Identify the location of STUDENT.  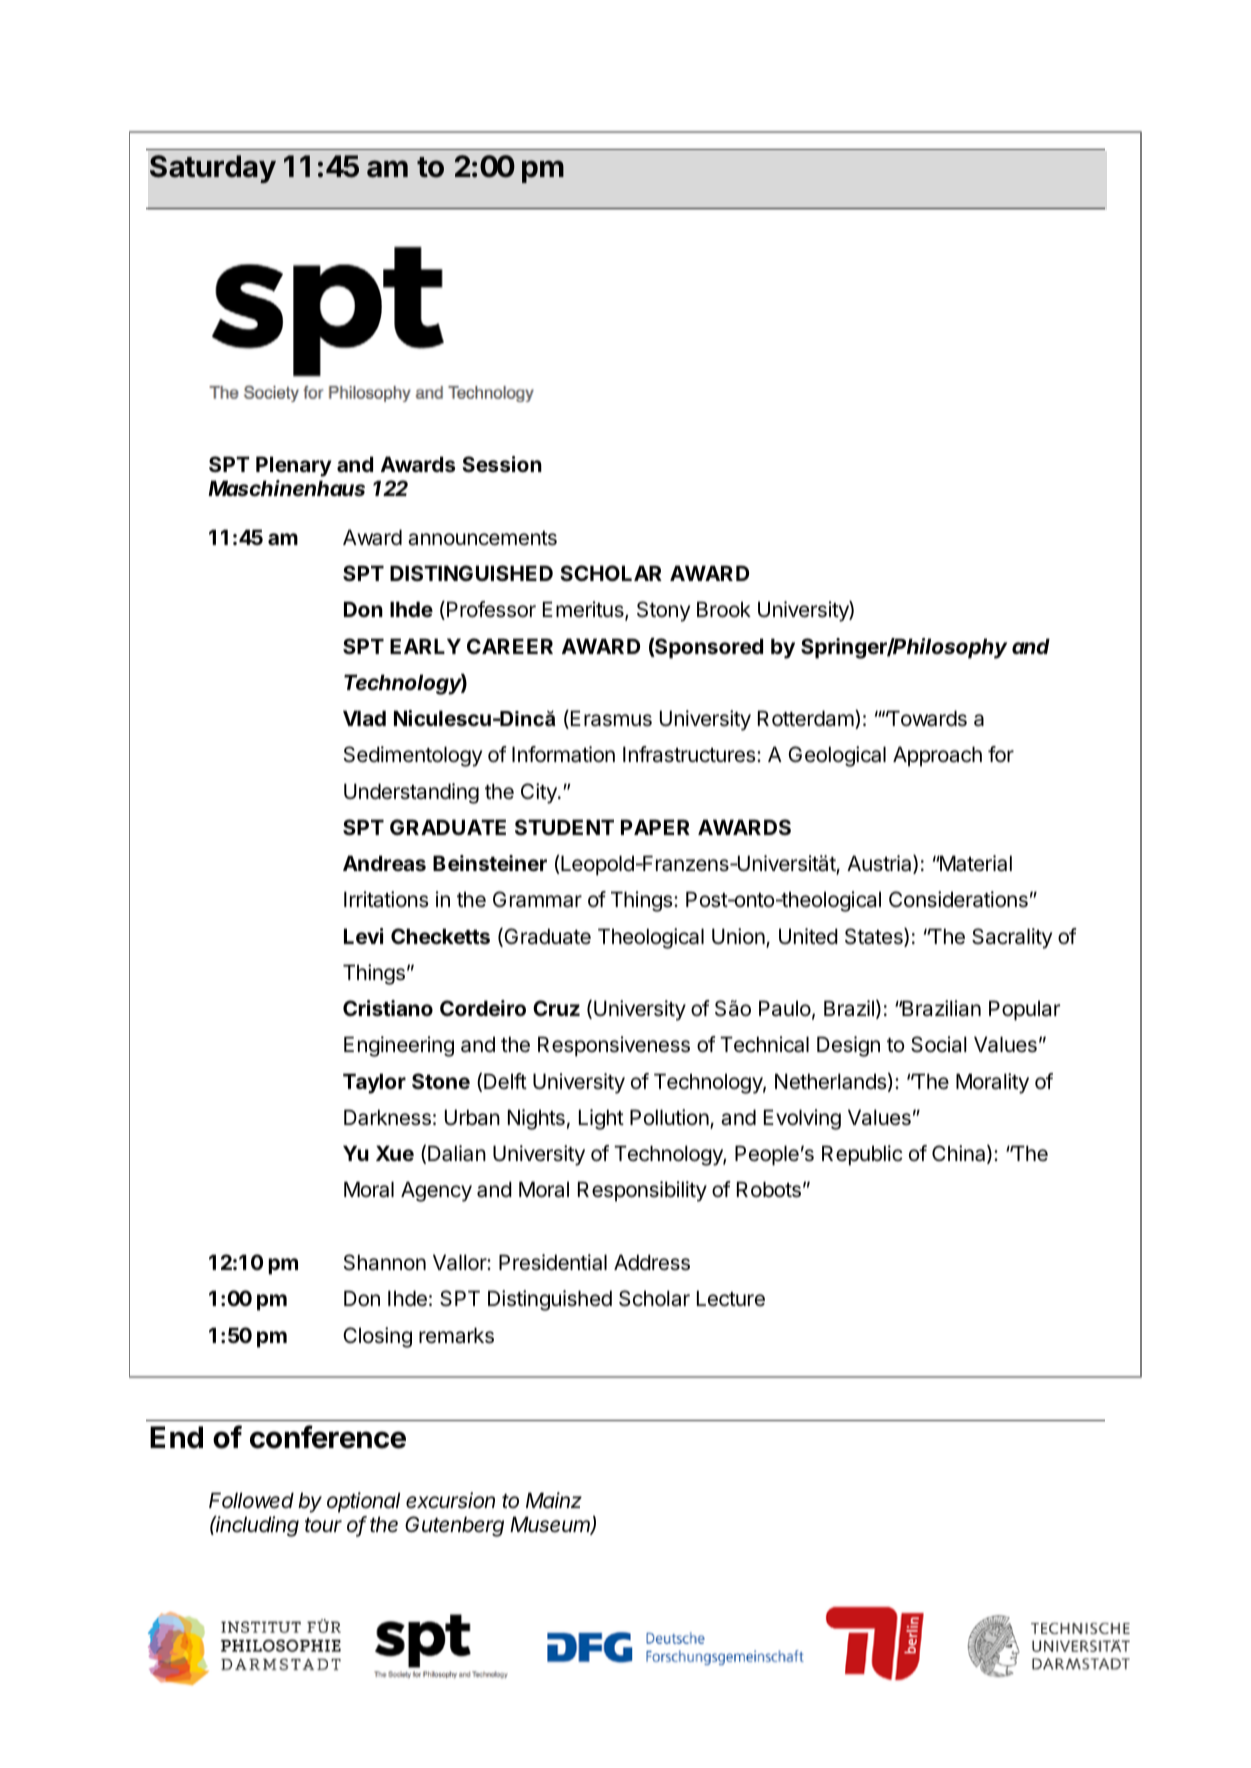
(564, 827).
